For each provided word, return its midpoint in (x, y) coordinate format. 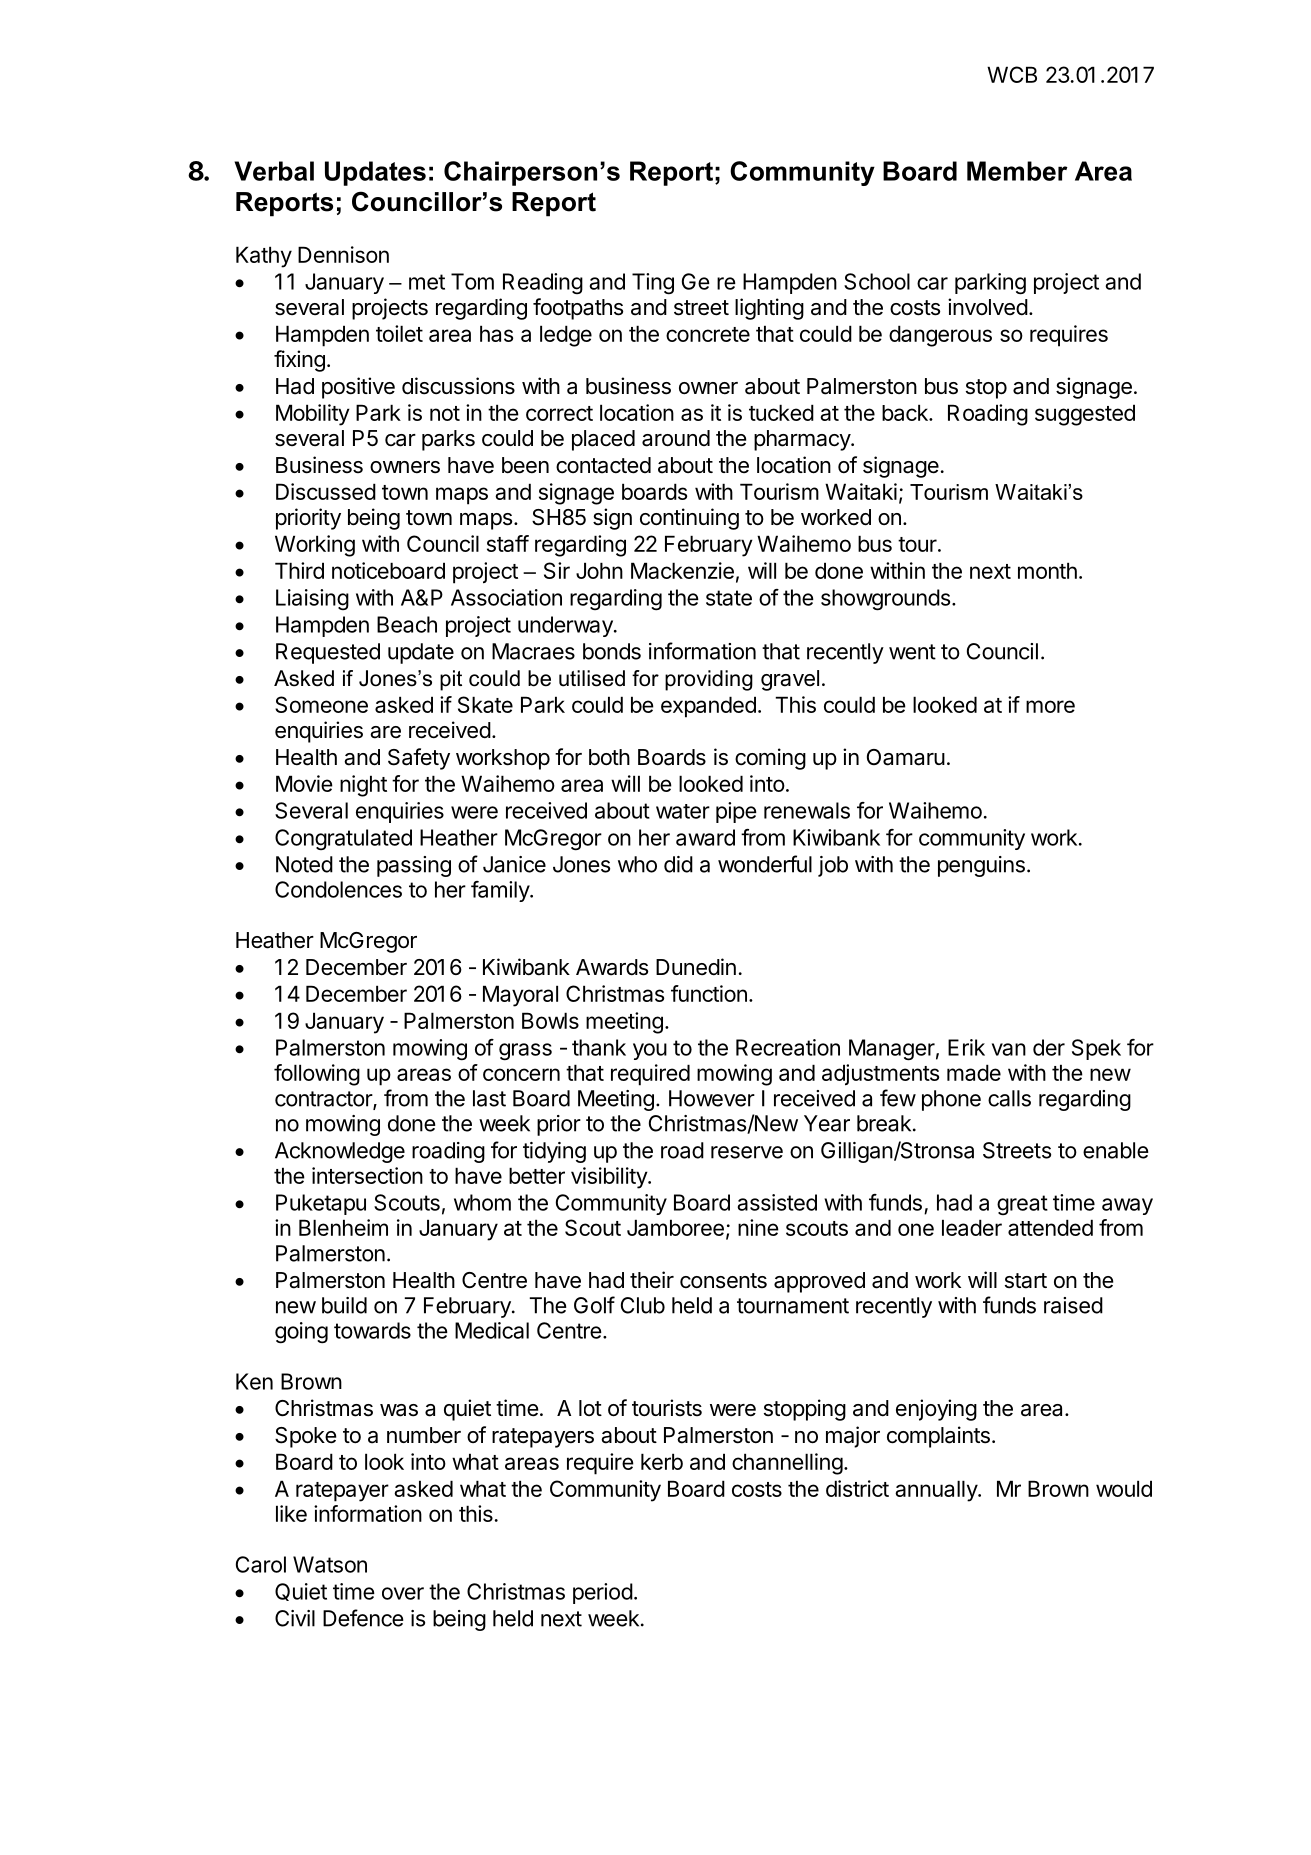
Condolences (338, 889)
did (678, 864)
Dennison (343, 254)
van (1009, 1049)
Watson (330, 1564)
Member (1017, 171)
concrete (708, 334)
